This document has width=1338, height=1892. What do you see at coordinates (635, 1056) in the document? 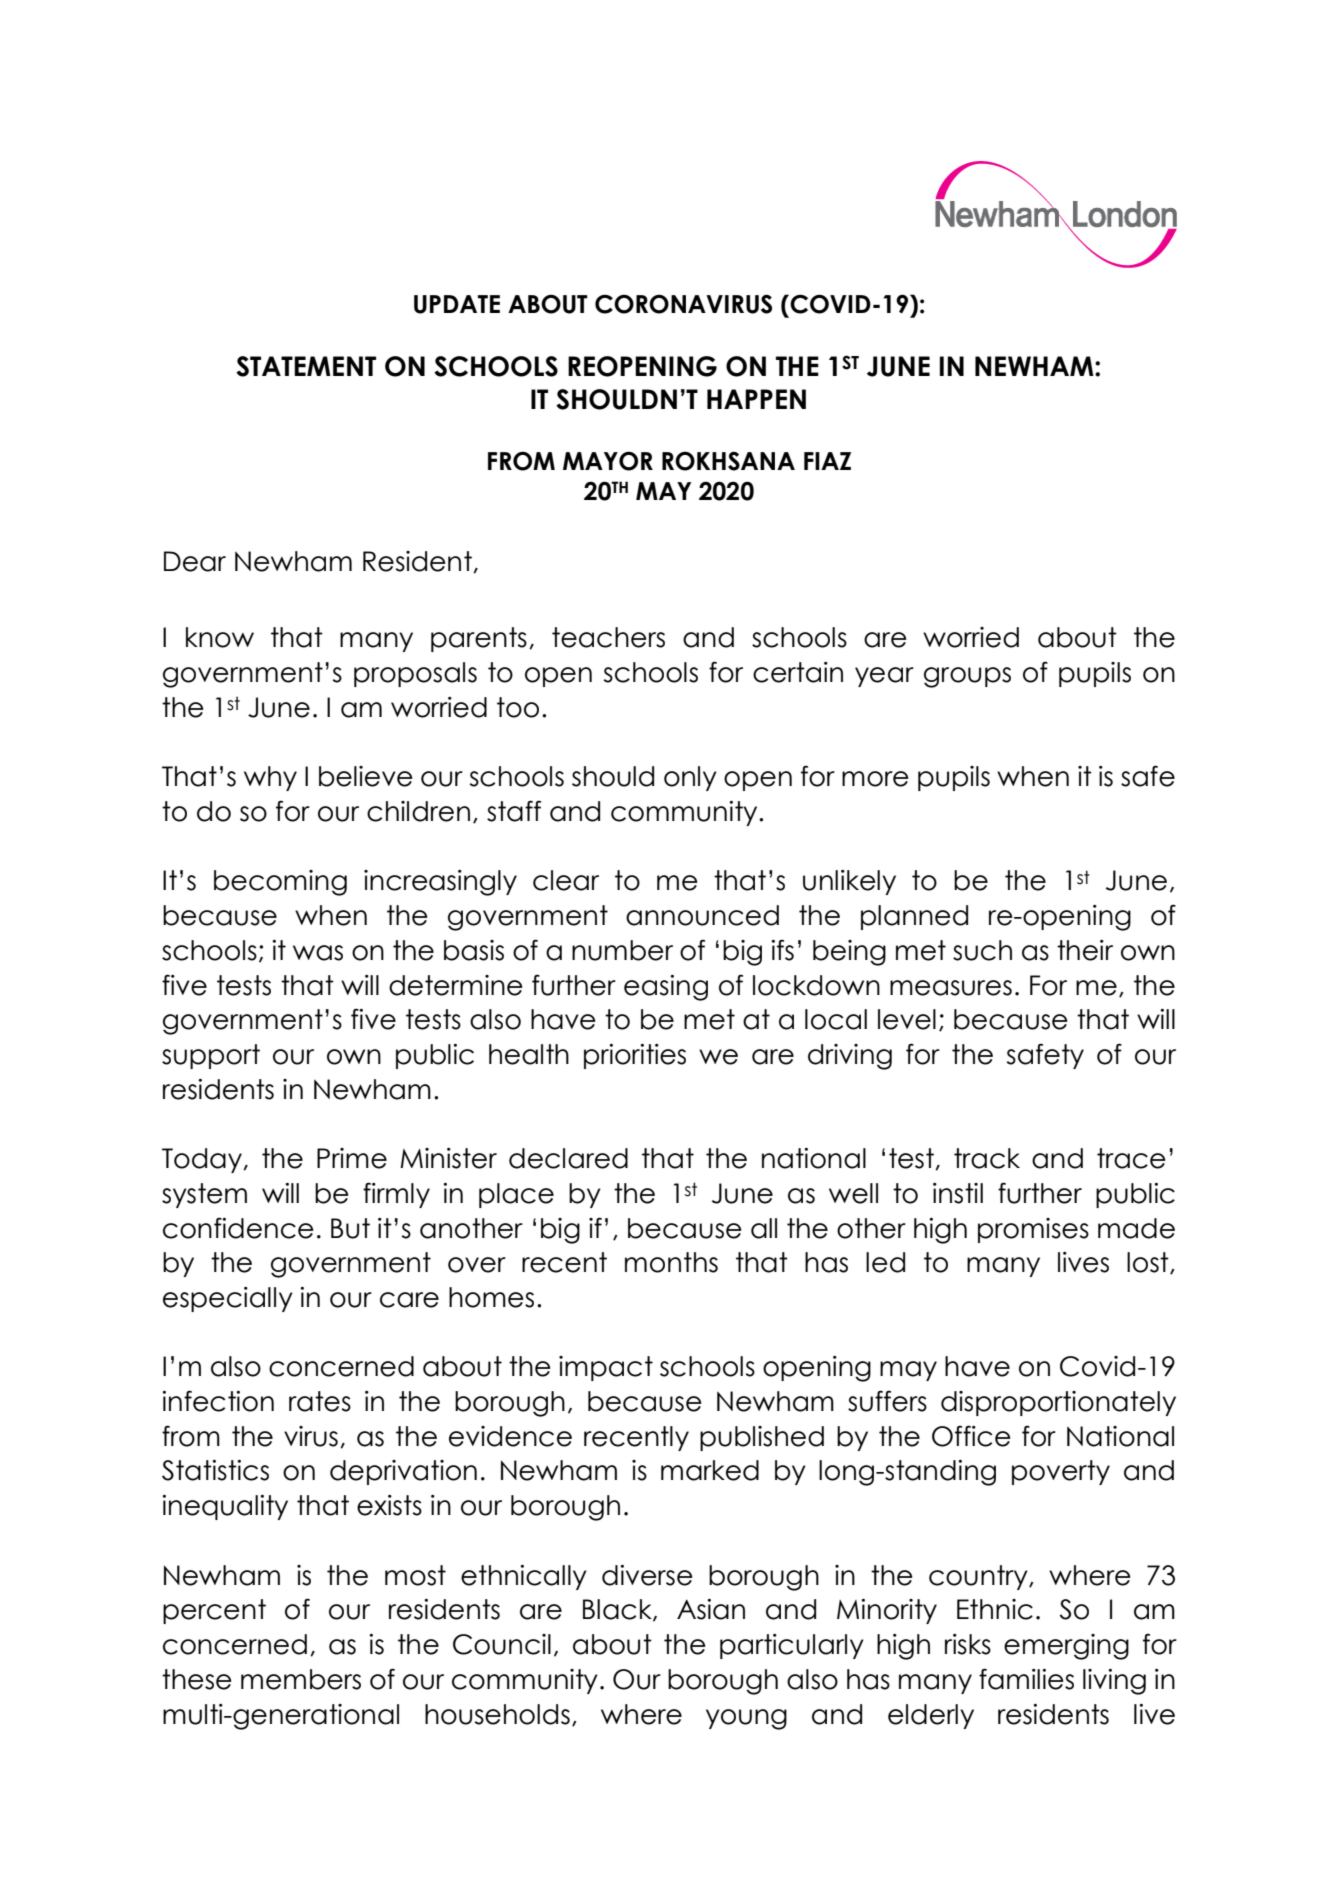
I see `priorities` at bounding box center [635, 1056].
